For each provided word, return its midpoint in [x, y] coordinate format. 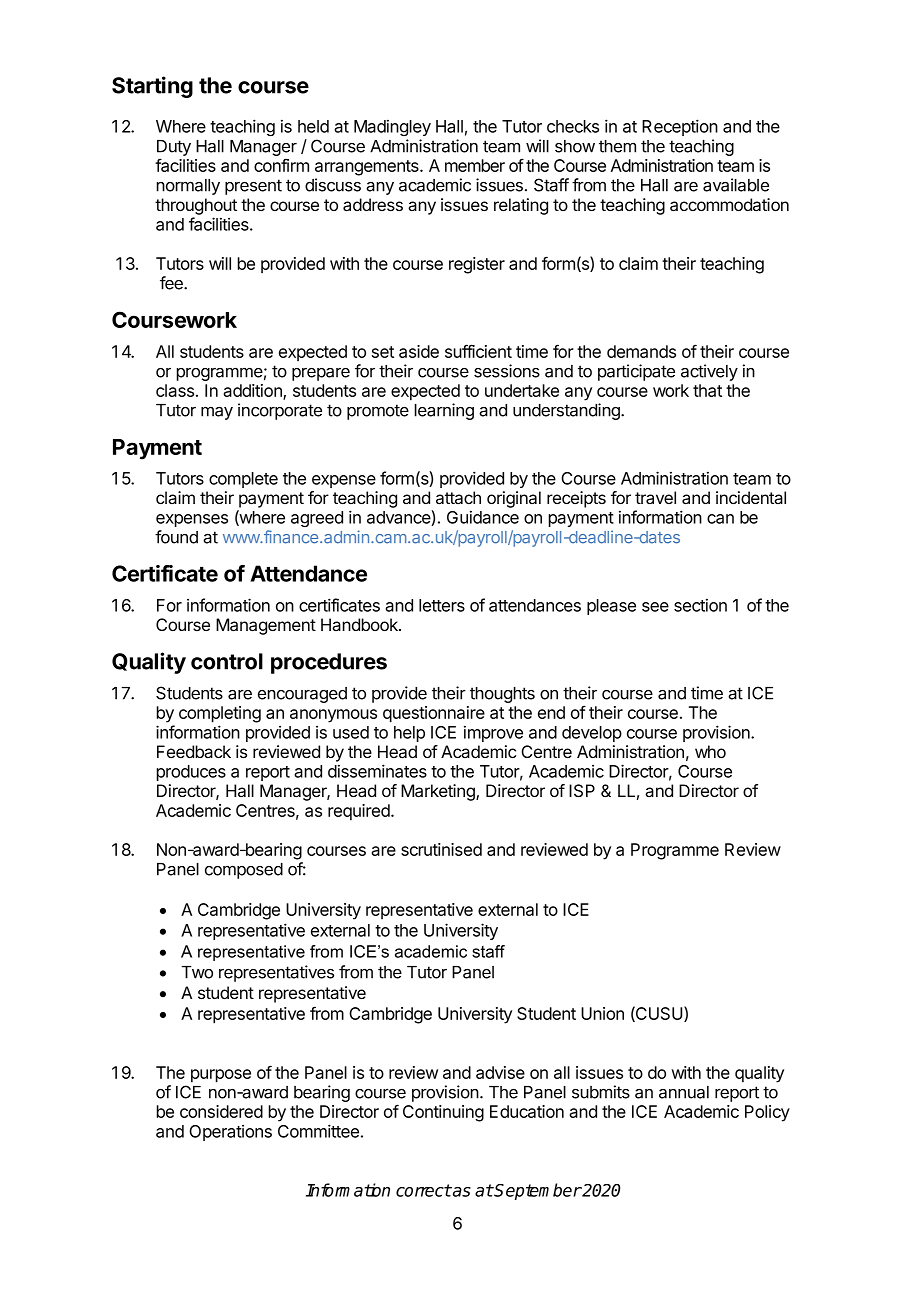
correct [424, 1190]
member [475, 165]
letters [442, 605]
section [700, 605]
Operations [230, 1133]
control [227, 661]
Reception [680, 127]
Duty [174, 148]
